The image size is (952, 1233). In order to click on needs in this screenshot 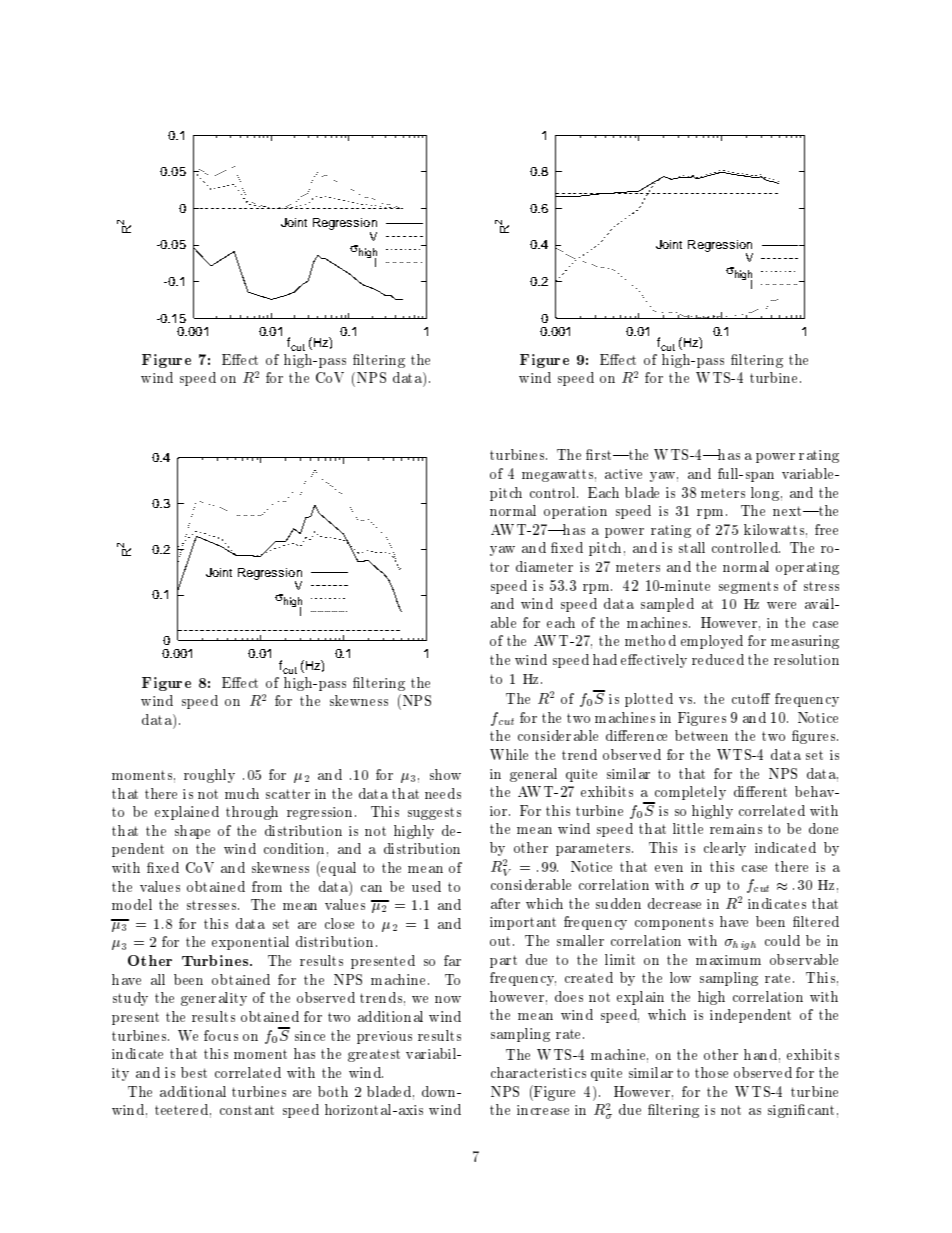, I will do `click(443, 793)`.
